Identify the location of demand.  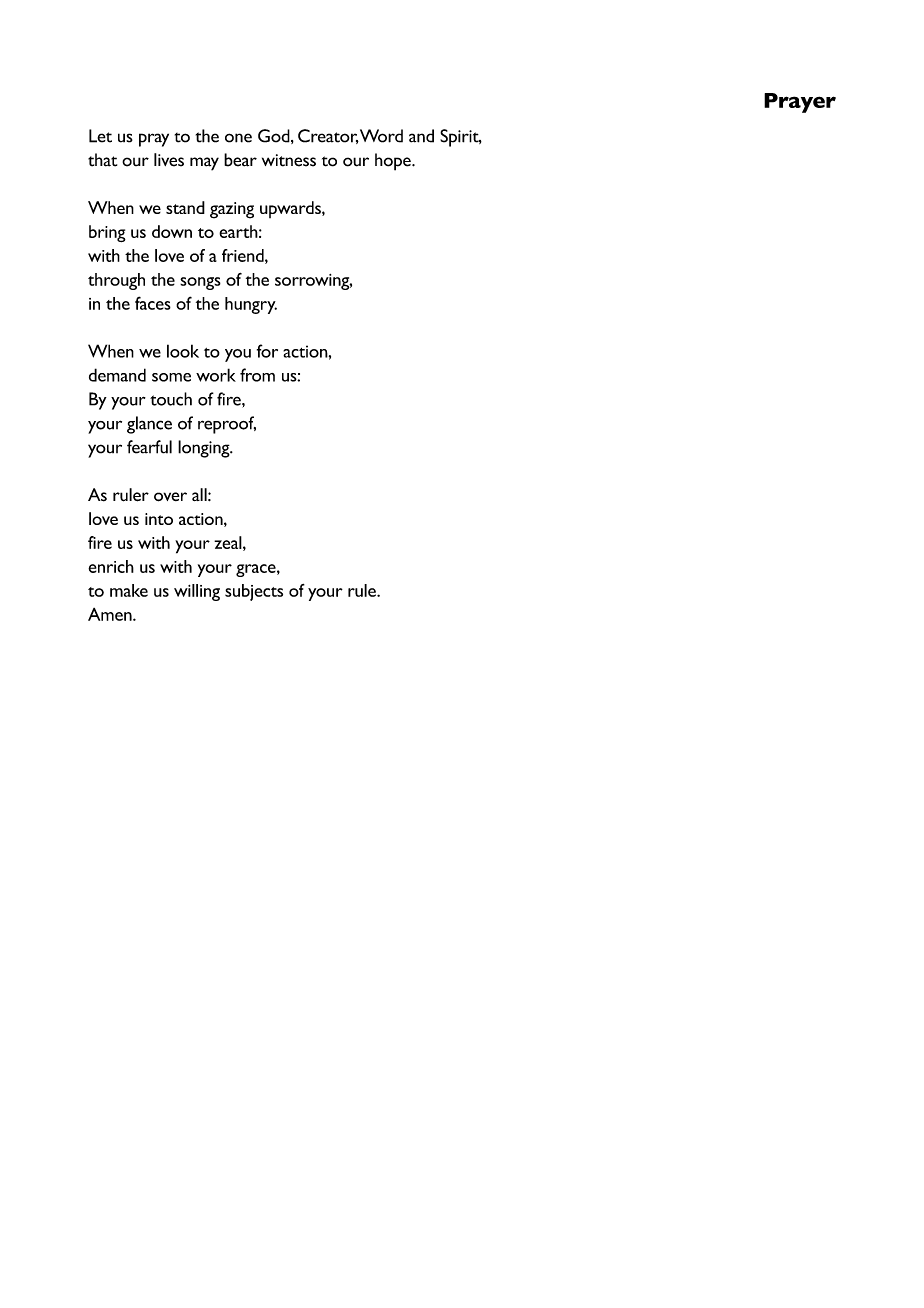
(117, 375).
